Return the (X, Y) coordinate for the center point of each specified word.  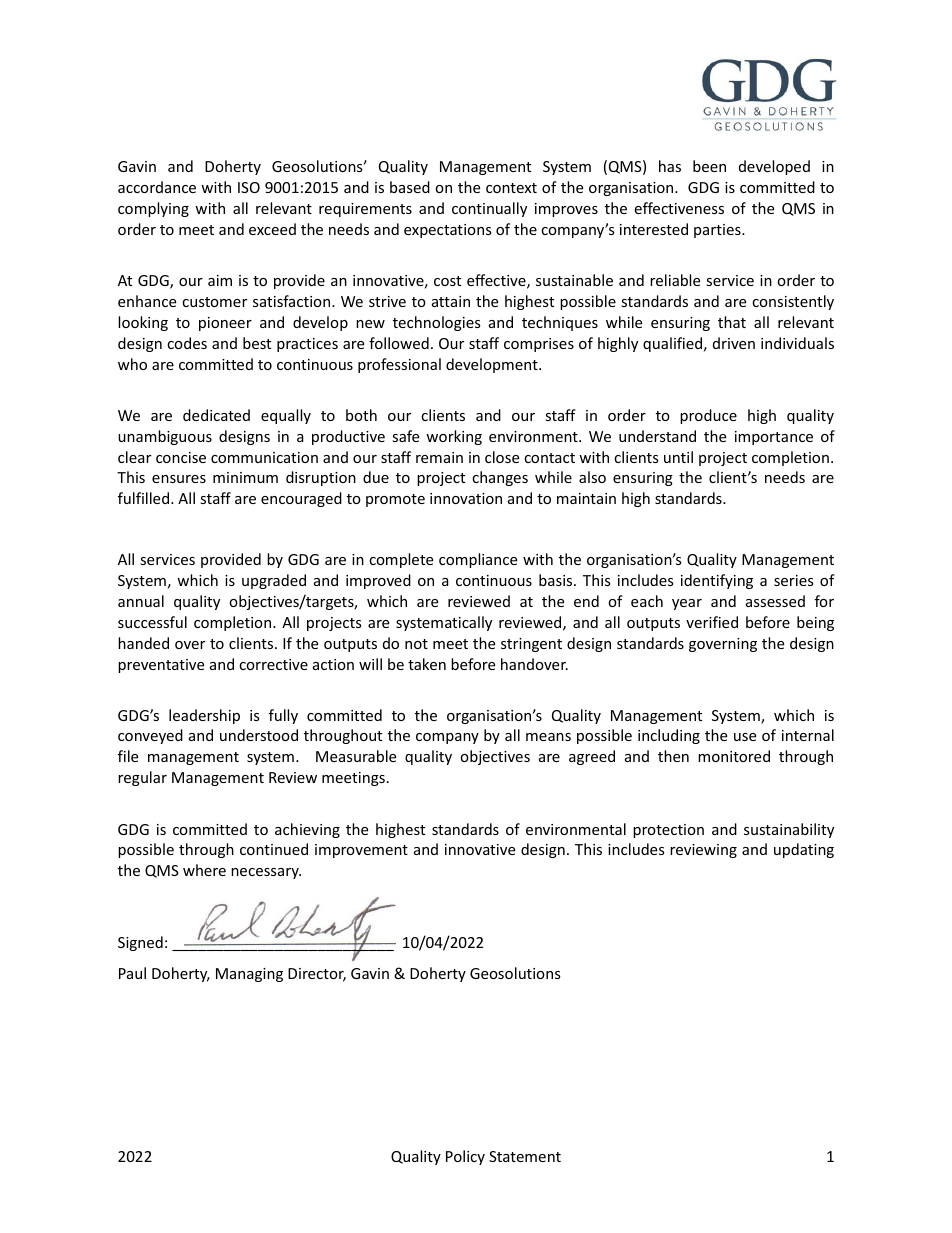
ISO (249, 187)
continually (489, 209)
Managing (249, 975)
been (709, 166)
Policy (465, 1157)
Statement (525, 1156)
